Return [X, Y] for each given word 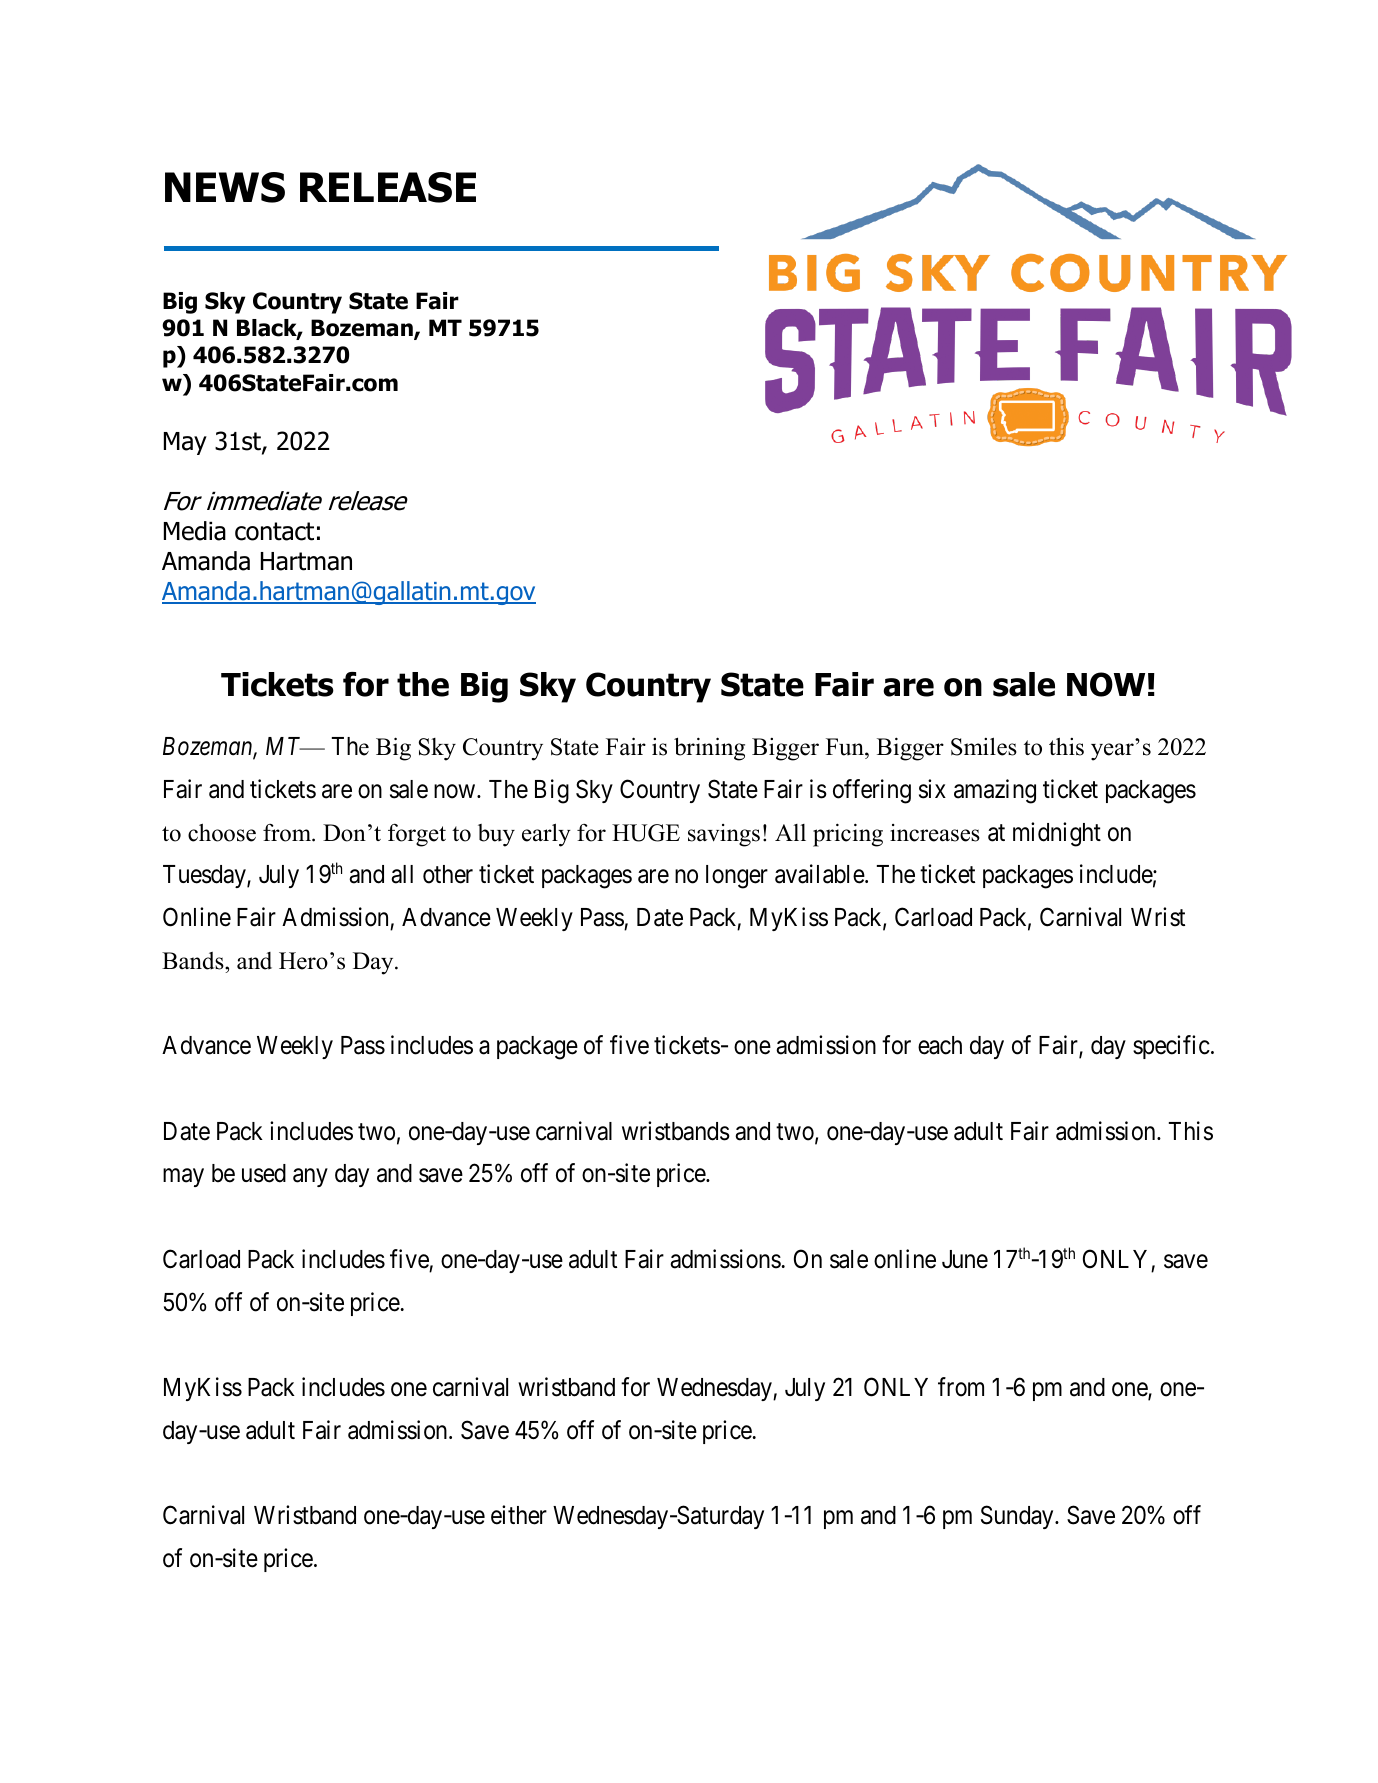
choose [222, 832]
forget [417, 835]
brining [709, 749]
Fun [846, 748]
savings [724, 835]
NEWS [225, 187]
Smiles [984, 746]
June [965, 1259]
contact [274, 531]
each [940, 1045]
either [519, 1515]
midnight [1057, 834]
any [310, 1178]
